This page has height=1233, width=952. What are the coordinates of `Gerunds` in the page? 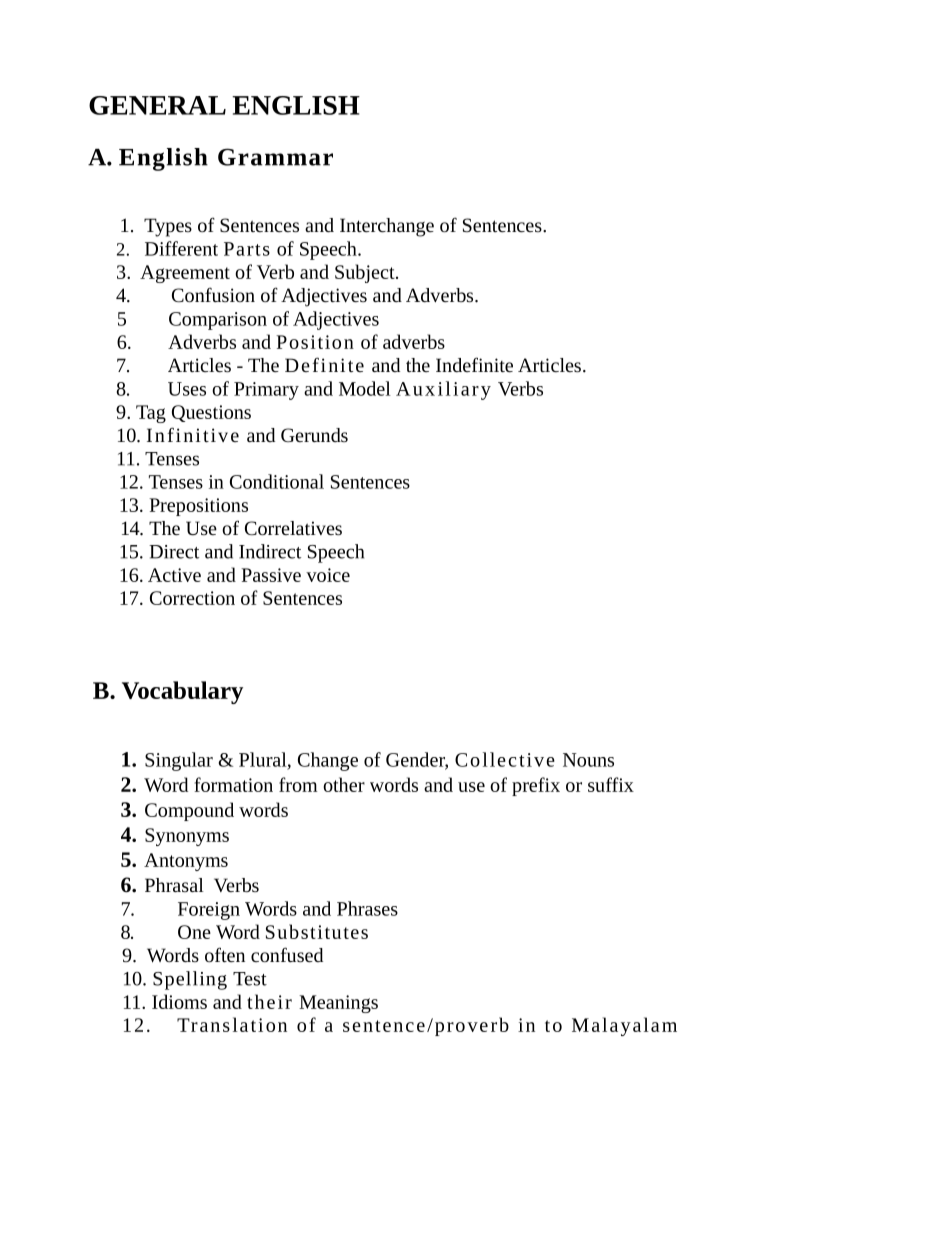 It's located at (314, 435).
